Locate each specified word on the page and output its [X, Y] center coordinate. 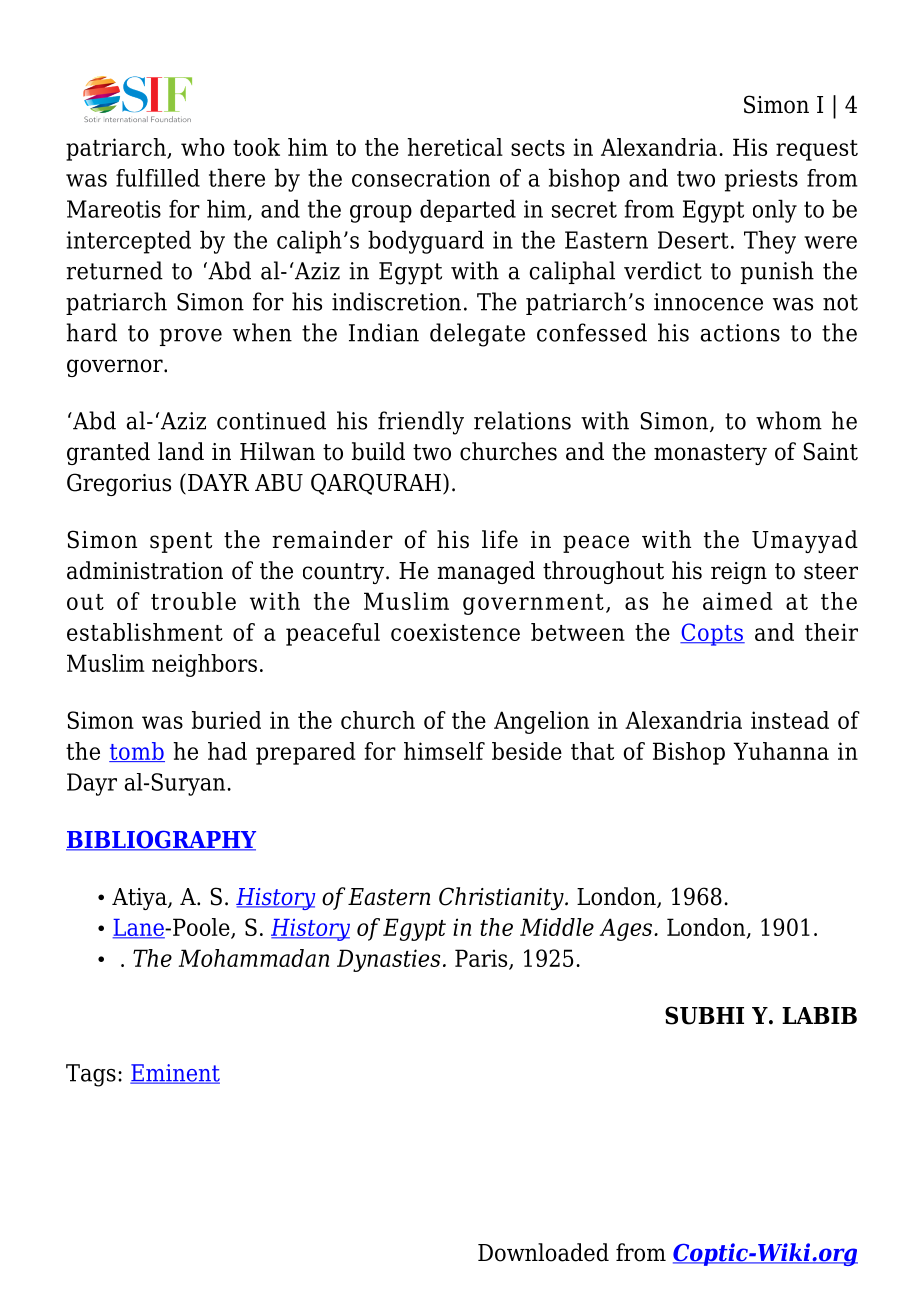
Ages [627, 929]
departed [468, 210]
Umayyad [805, 541]
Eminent [175, 1074]
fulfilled [158, 178]
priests [761, 180]
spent [181, 542]
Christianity [502, 898]
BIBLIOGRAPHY [161, 841]
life [500, 539]
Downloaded [543, 1252]
